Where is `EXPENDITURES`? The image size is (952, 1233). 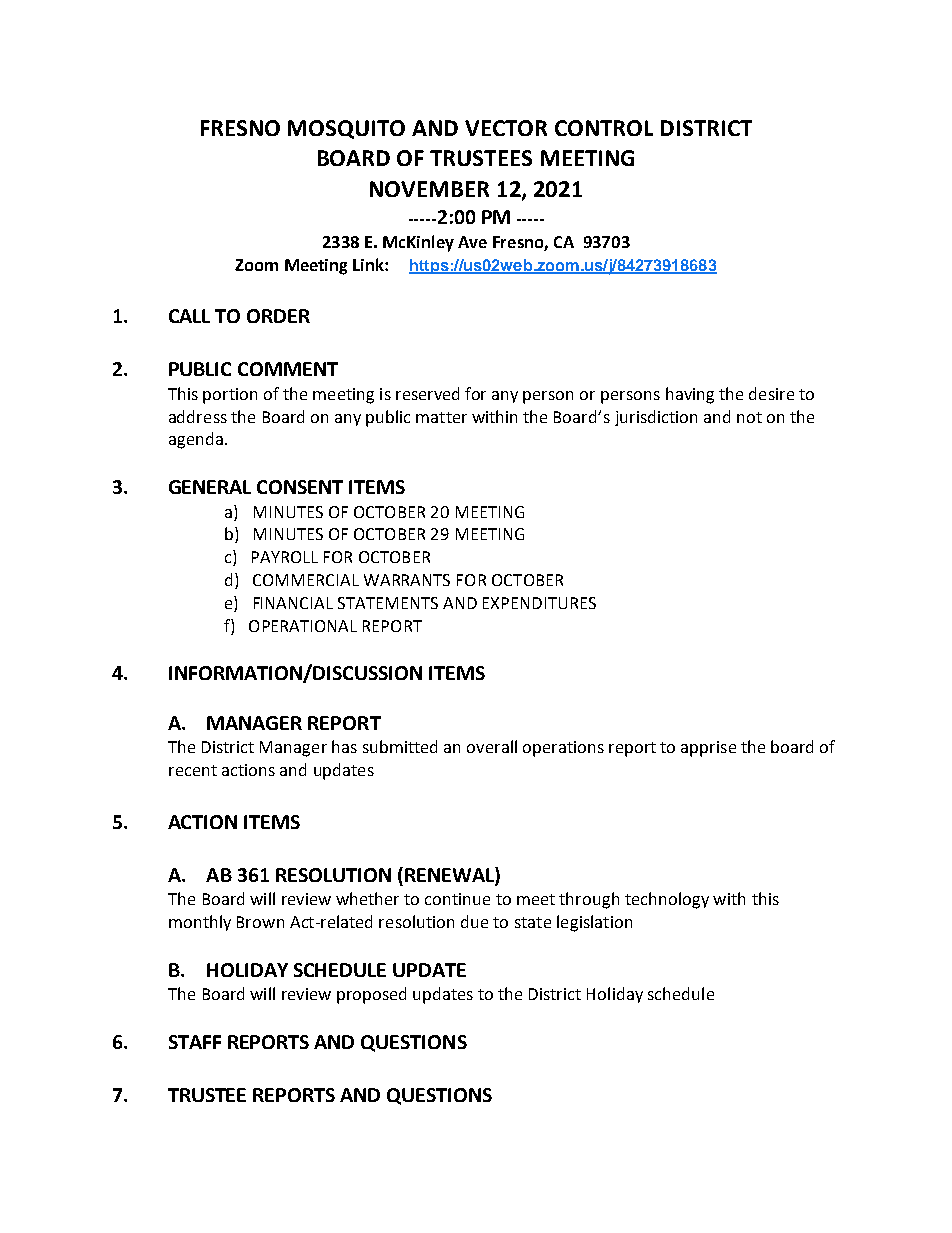 EXPENDITURES is located at coordinates (539, 603).
